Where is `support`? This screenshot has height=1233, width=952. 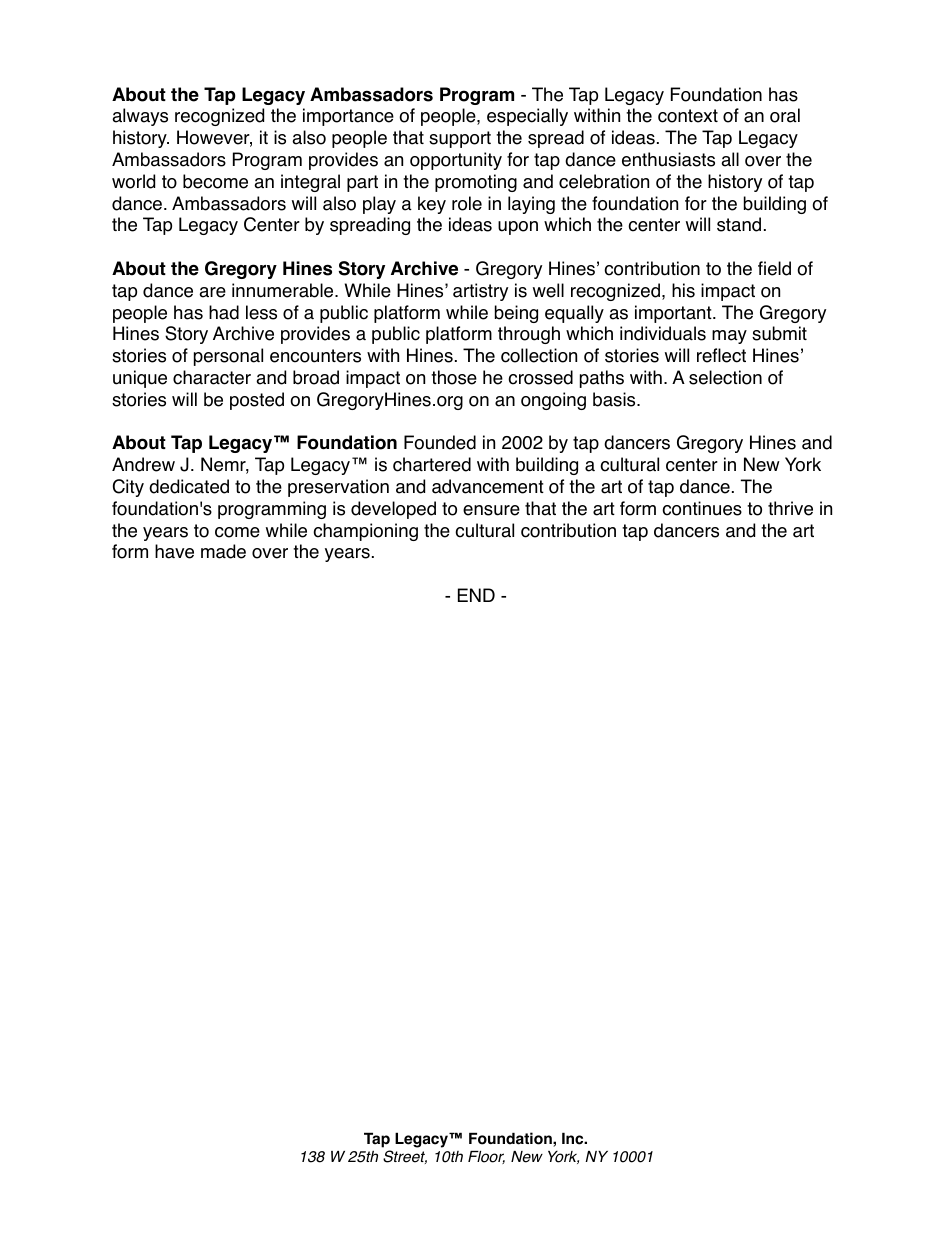 support is located at coordinates (460, 139).
